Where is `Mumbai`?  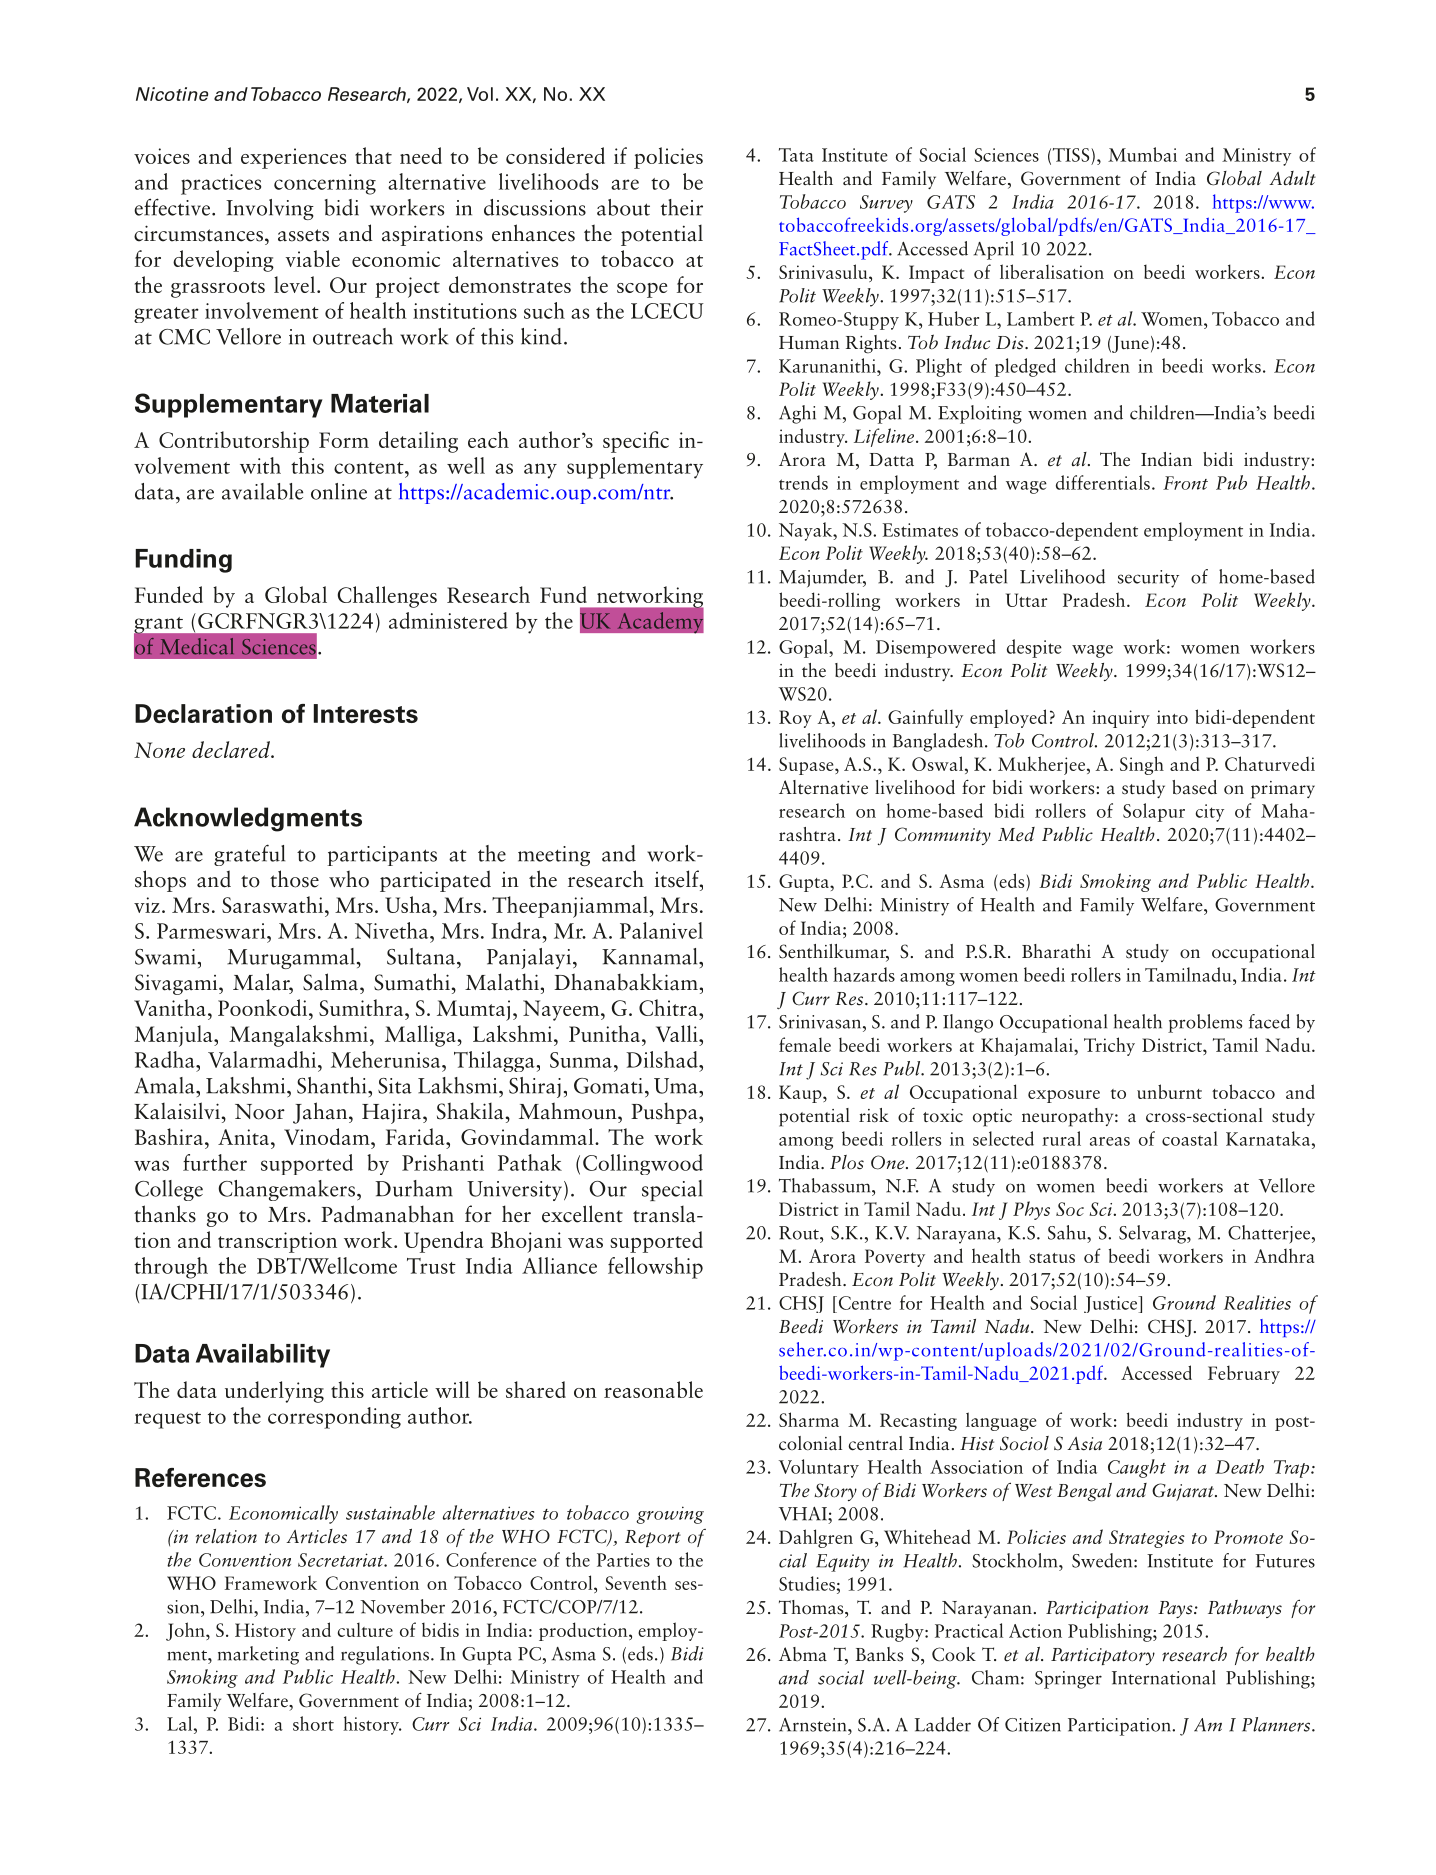
Mumbai is located at coordinates (1142, 154).
